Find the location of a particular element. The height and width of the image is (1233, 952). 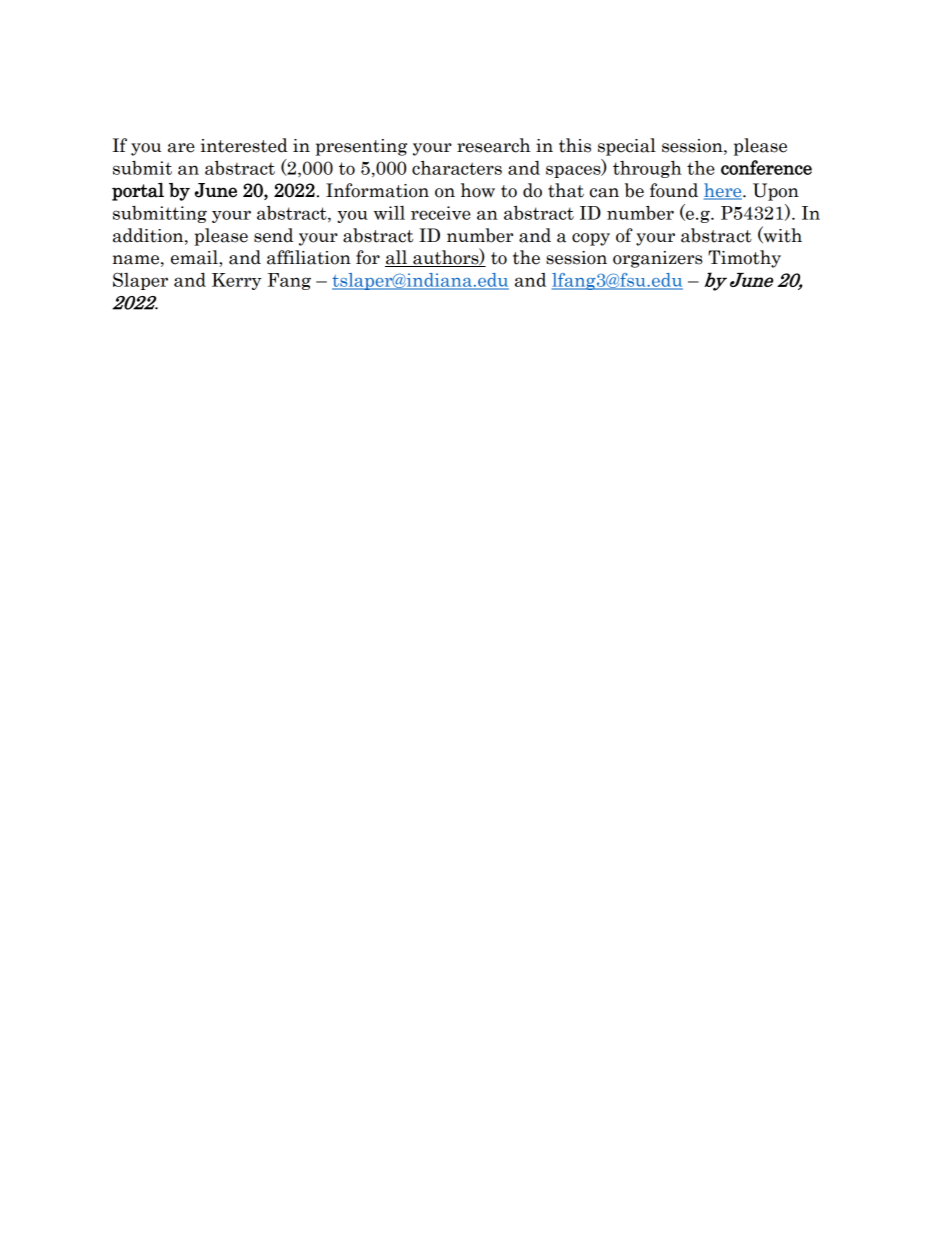

special is located at coordinates (627, 147).
